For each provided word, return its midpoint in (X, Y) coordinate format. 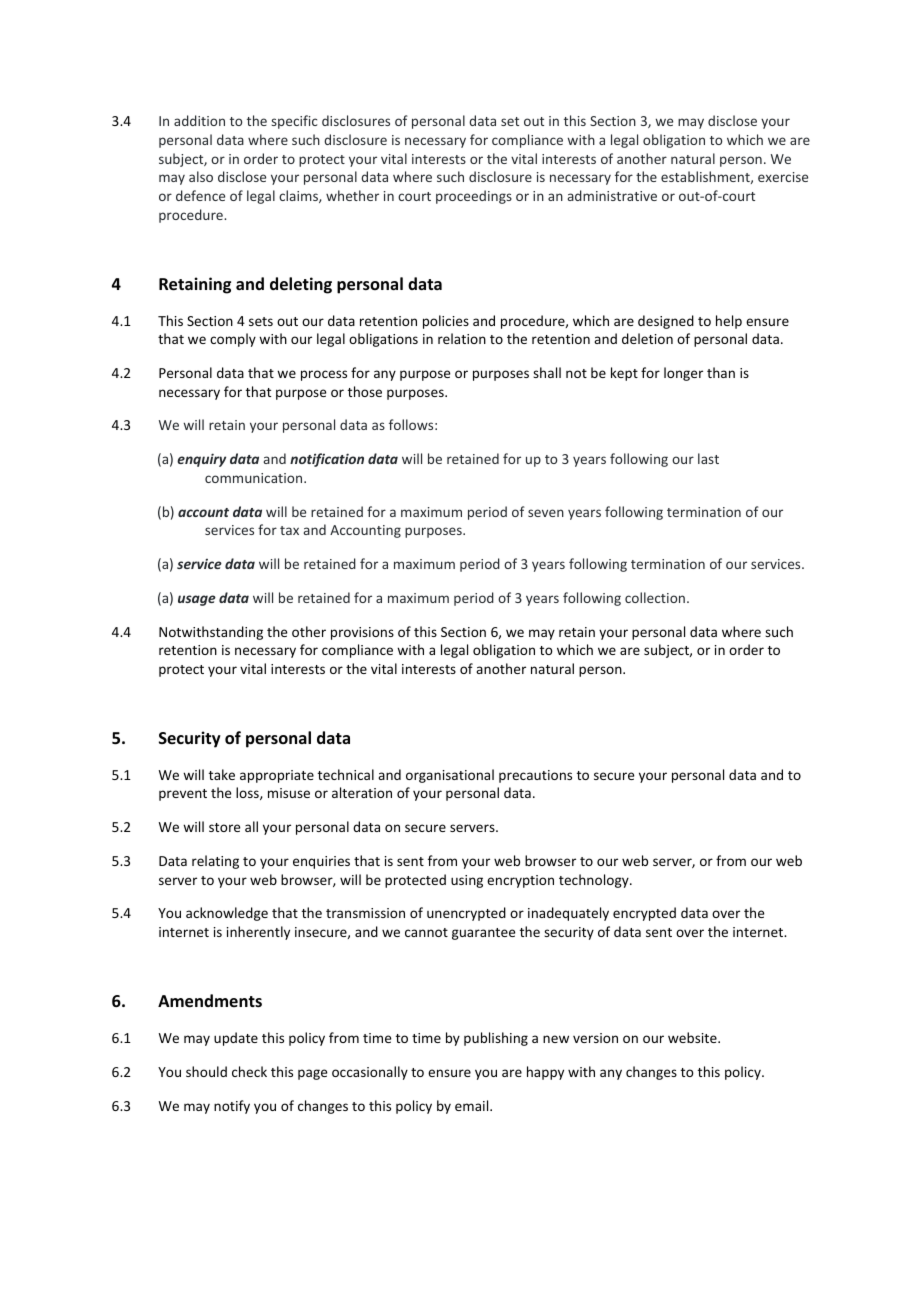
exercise (783, 177)
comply (233, 340)
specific (295, 122)
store (224, 827)
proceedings (474, 197)
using (467, 881)
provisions (362, 633)
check (249, 1071)
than (721, 372)
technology (595, 881)
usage (197, 600)
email (473, 1105)
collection (655, 597)
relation (462, 338)
